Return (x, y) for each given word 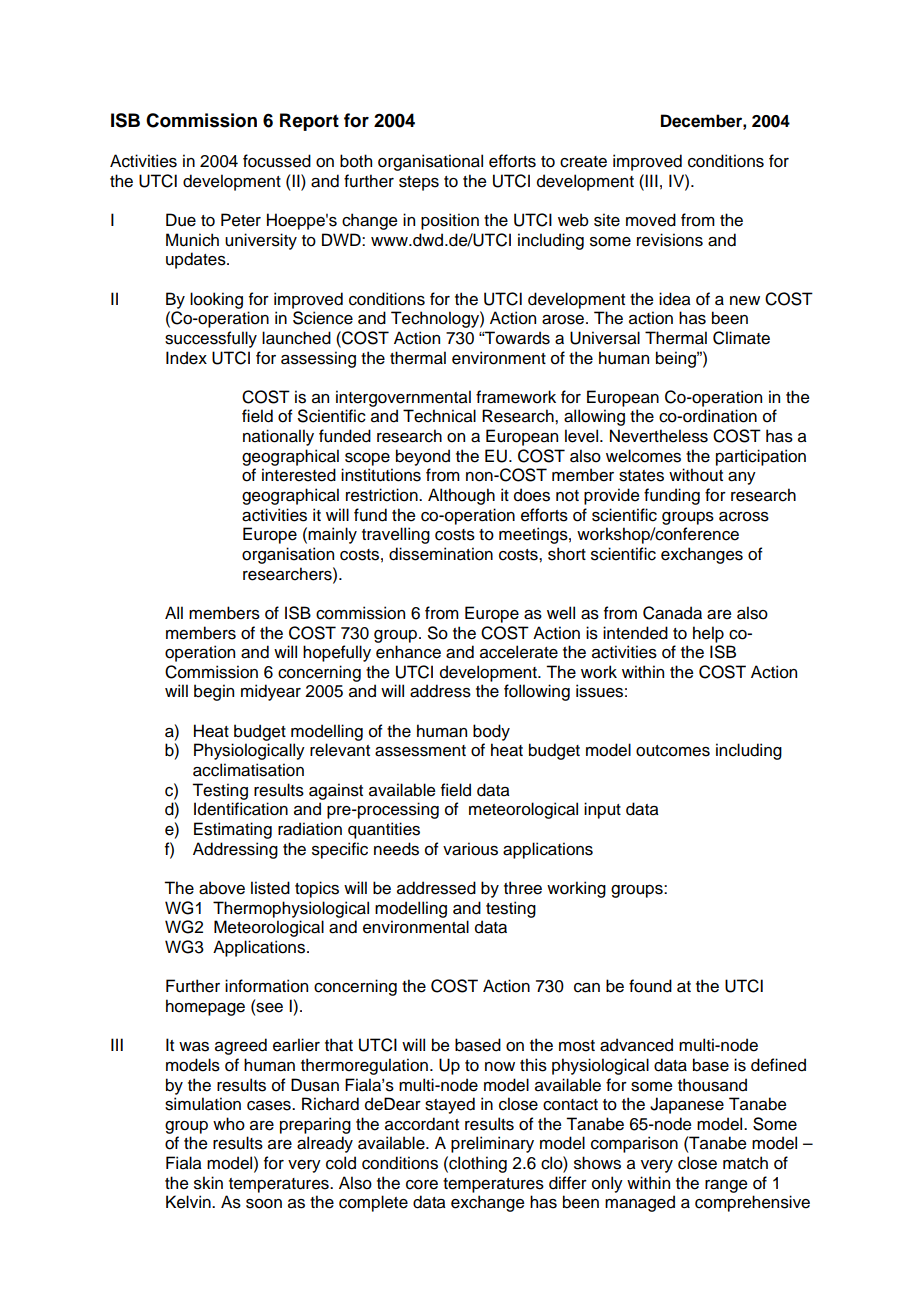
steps (419, 183)
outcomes (673, 751)
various (470, 849)
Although (461, 496)
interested (299, 475)
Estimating (233, 830)
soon (264, 1204)
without (696, 475)
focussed (277, 161)
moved (651, 220)
